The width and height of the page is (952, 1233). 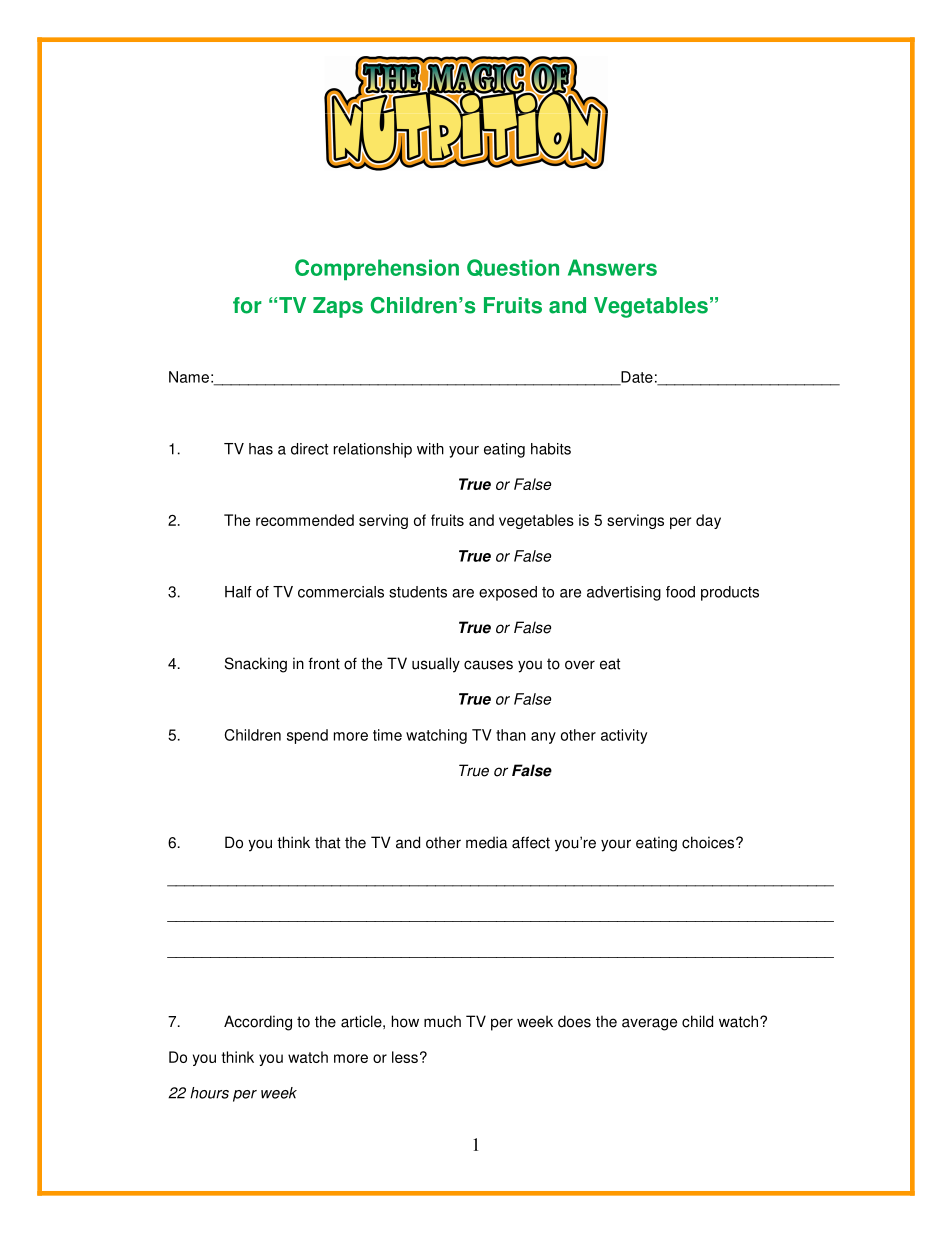 What do you see at coordinates (513, 268) in the page?
I see `Question` at bounding box center [513, 268].
